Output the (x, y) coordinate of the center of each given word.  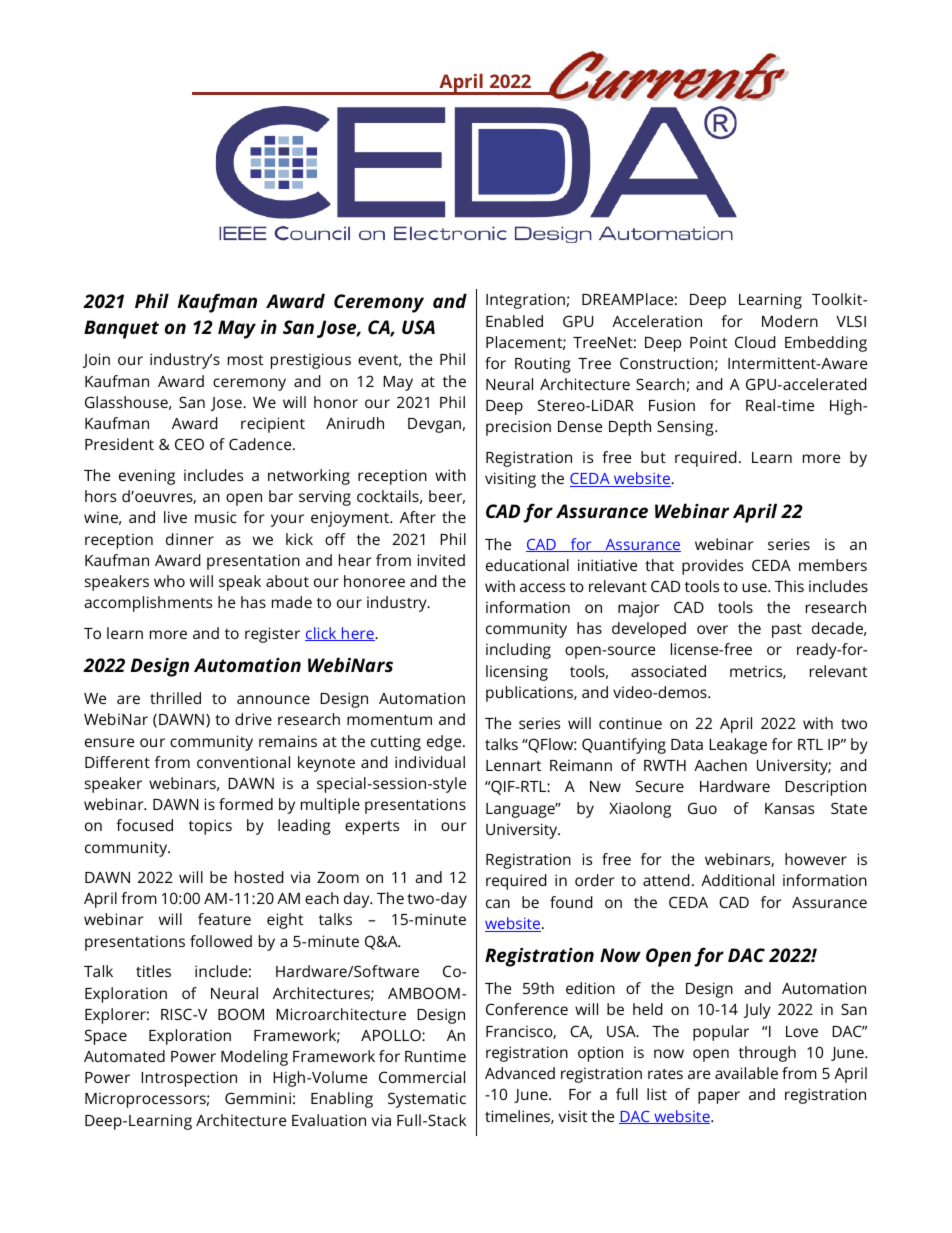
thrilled (175, 698)
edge (445, 743)
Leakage (738, 746)
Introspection (189, 1079)
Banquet (121, 329)
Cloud (755, 342)
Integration (525, 301)
